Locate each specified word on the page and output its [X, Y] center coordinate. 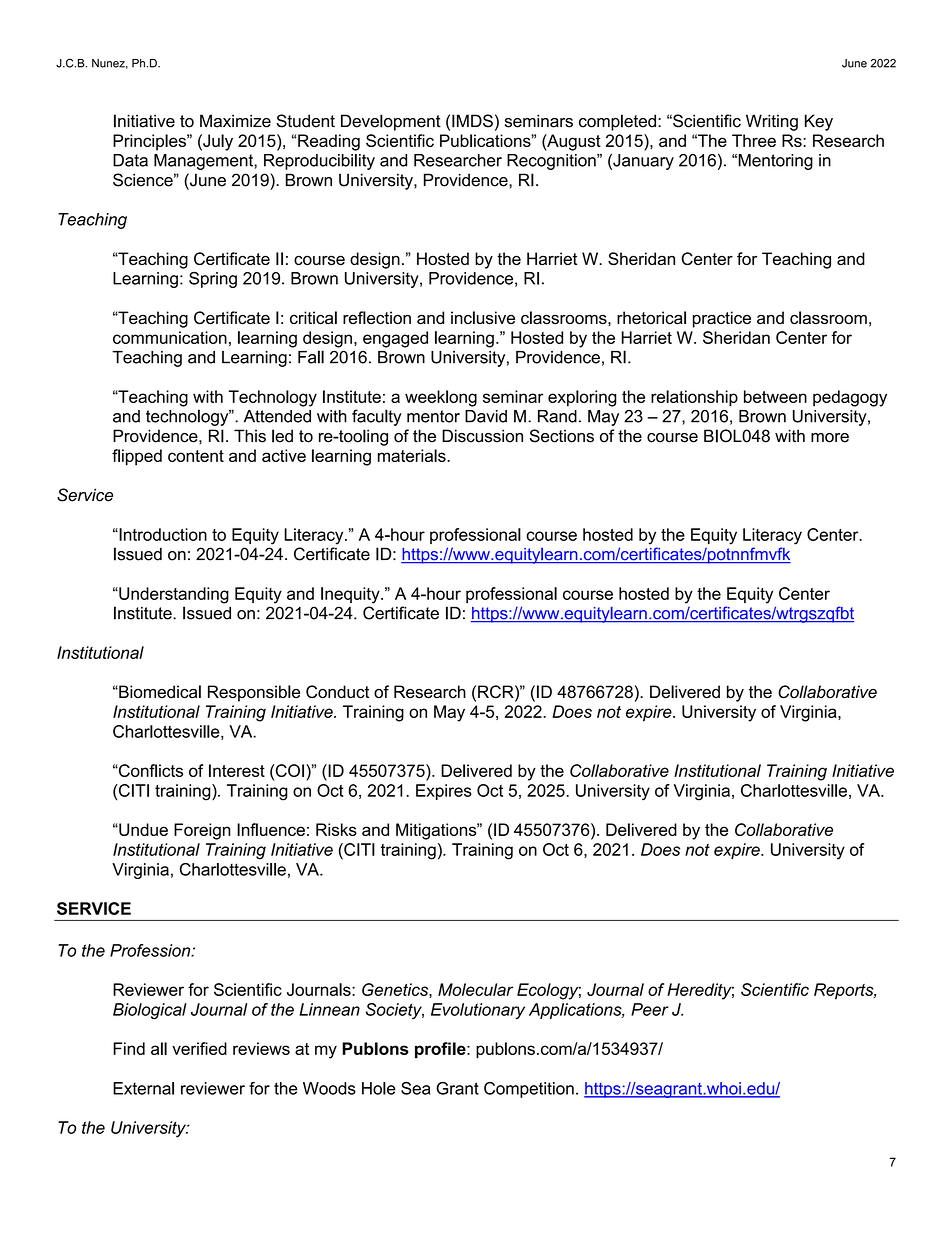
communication [170, 337]
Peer [650, 1009]
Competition [529, 1090]
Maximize [235, 121]
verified [199, 1048]
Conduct [337, 692]
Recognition [552, 162]
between [775, 396]
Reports [845, 991]
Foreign [202, 831]
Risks [336, 829]
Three [754, 140]
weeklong [441, 398]
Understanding [173, 595]
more [830, 438]
